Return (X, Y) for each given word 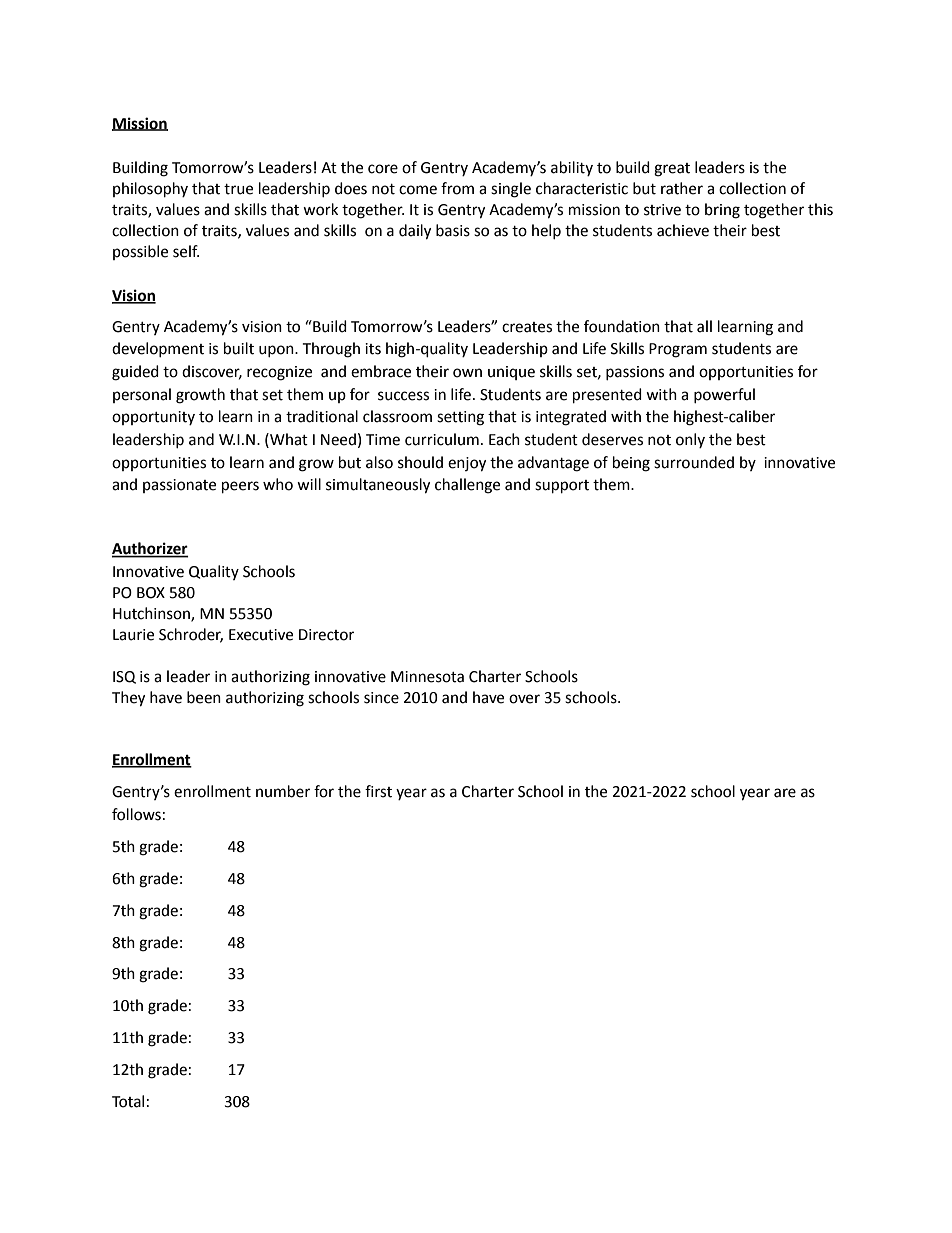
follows (136, 814)
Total (128, 1101)
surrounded (694, 462)
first (378, 791)
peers (240, 487)
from (457, 188)
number (283, 791)
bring (722, 211)
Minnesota (427, 677)
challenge (467, 486)
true (238, 189)
